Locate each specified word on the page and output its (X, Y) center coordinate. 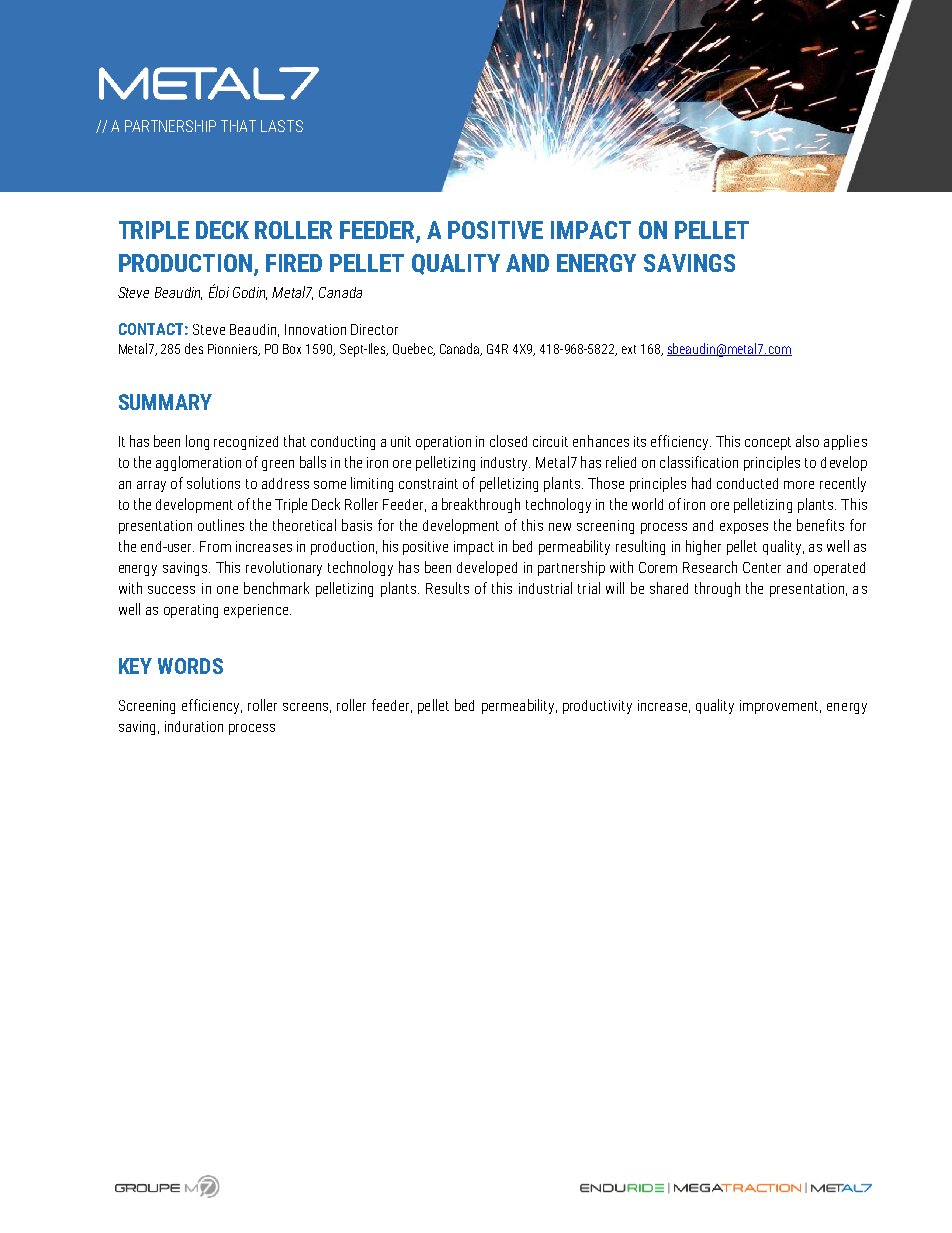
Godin (250, 293)
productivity (597, 707)
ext (629, 349)
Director (374, 329)
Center (762, 567)
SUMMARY (165, 402)
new (560, 527)
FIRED (294, 263)
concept (768, 443)
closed (508, 441)
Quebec (414, 349)
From (215, 546)
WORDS (190, 666)
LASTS (282, 126)
